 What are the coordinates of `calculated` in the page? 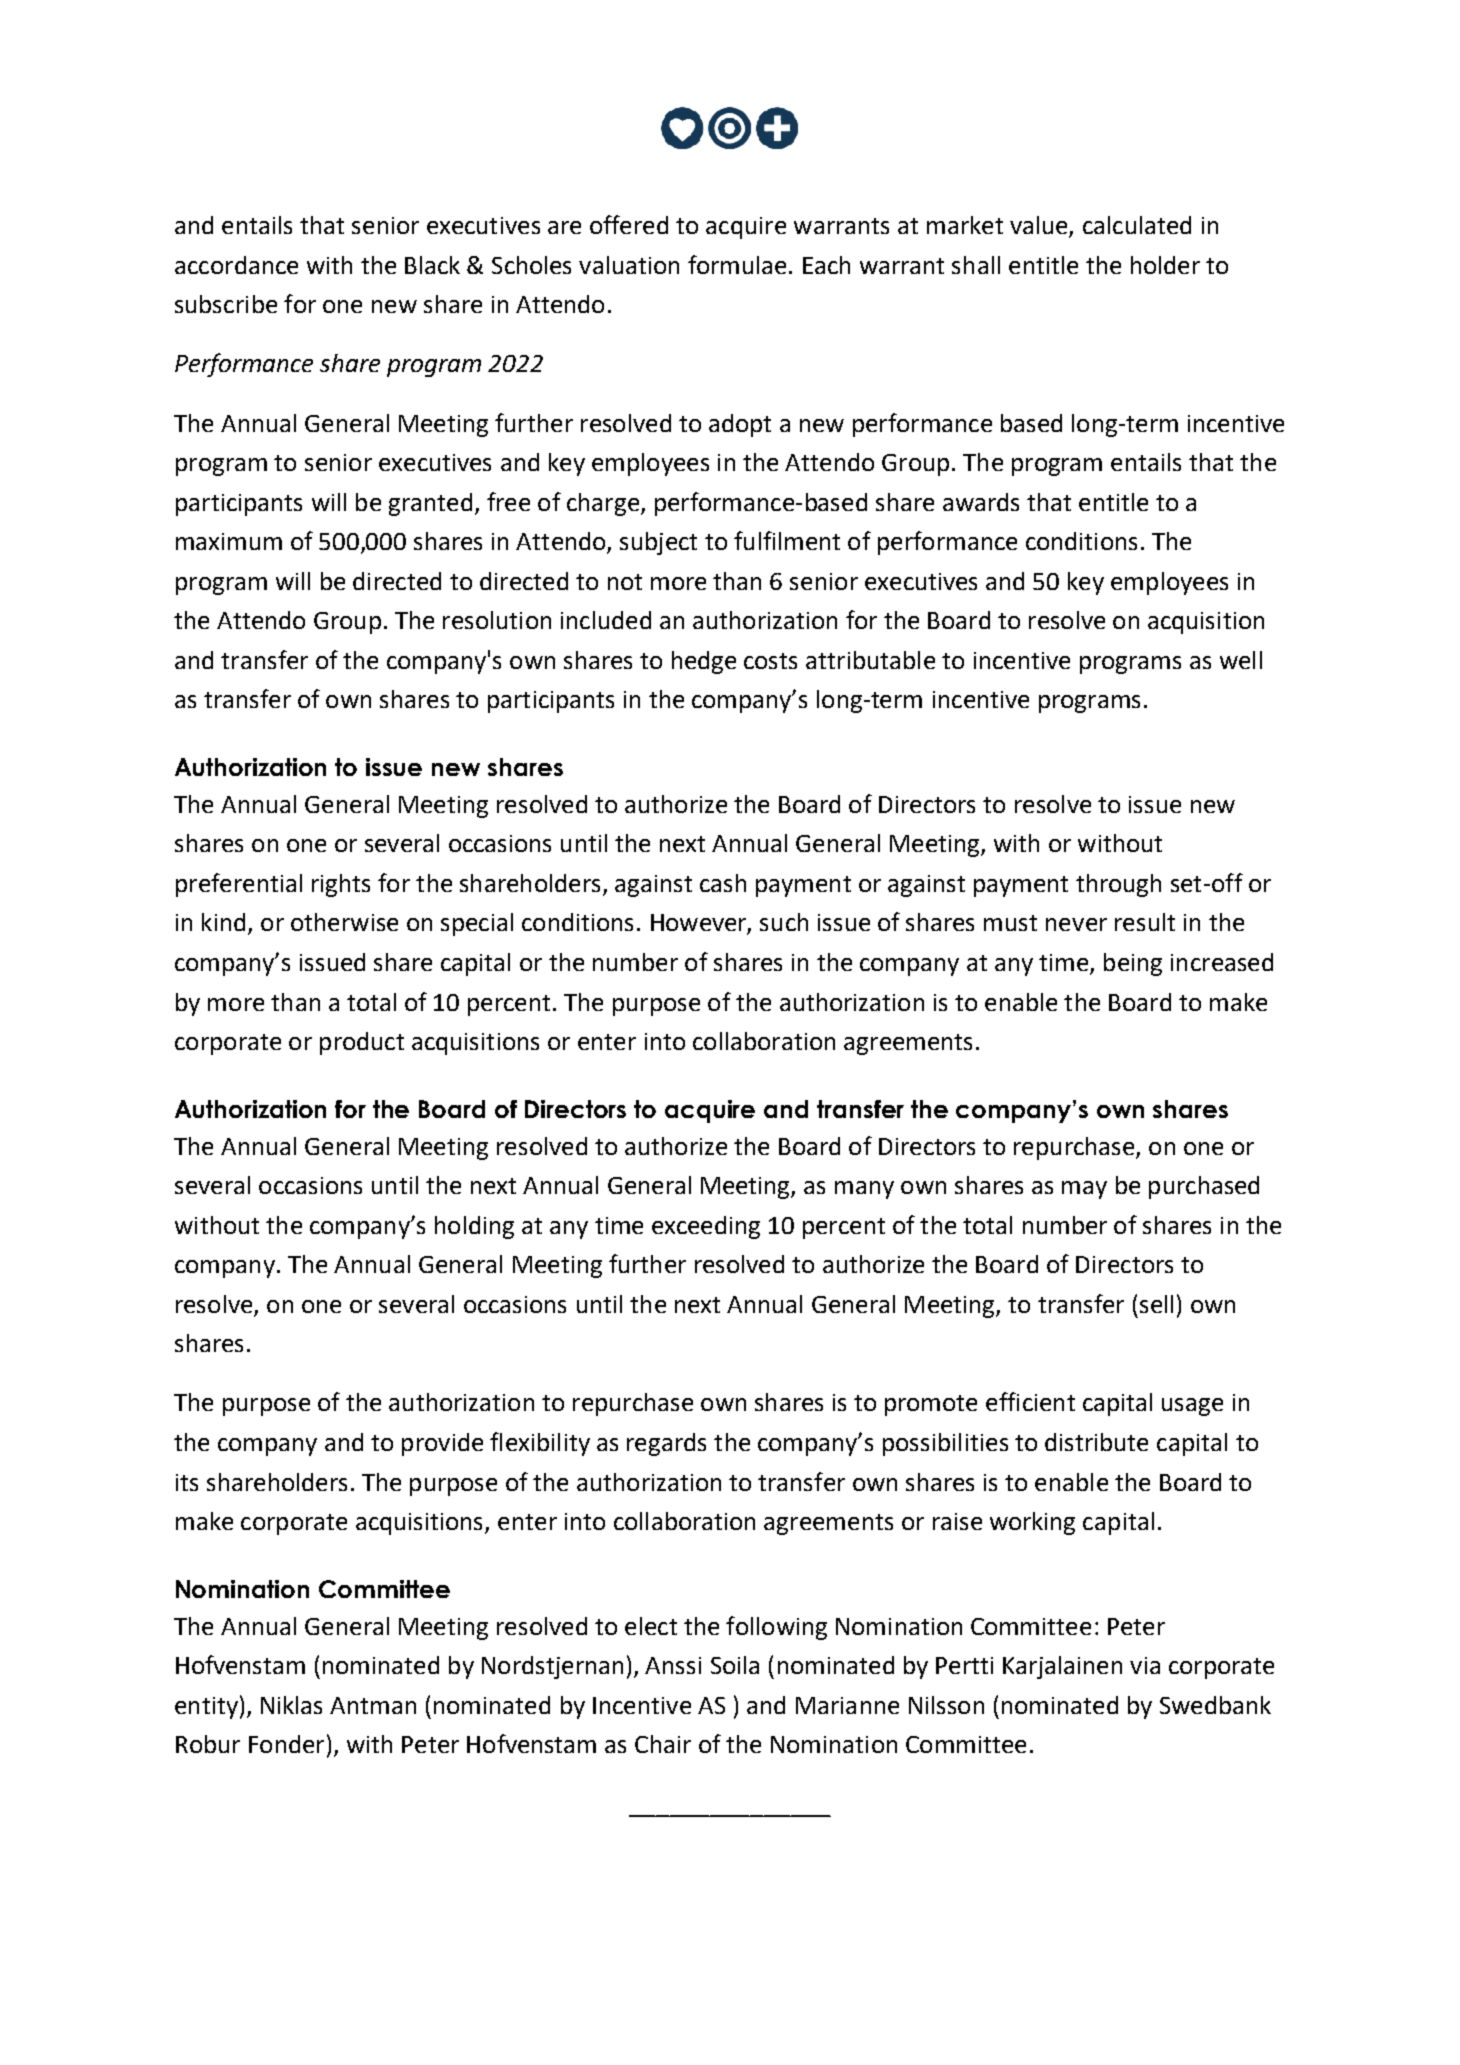 It's located at (1137, 225).
